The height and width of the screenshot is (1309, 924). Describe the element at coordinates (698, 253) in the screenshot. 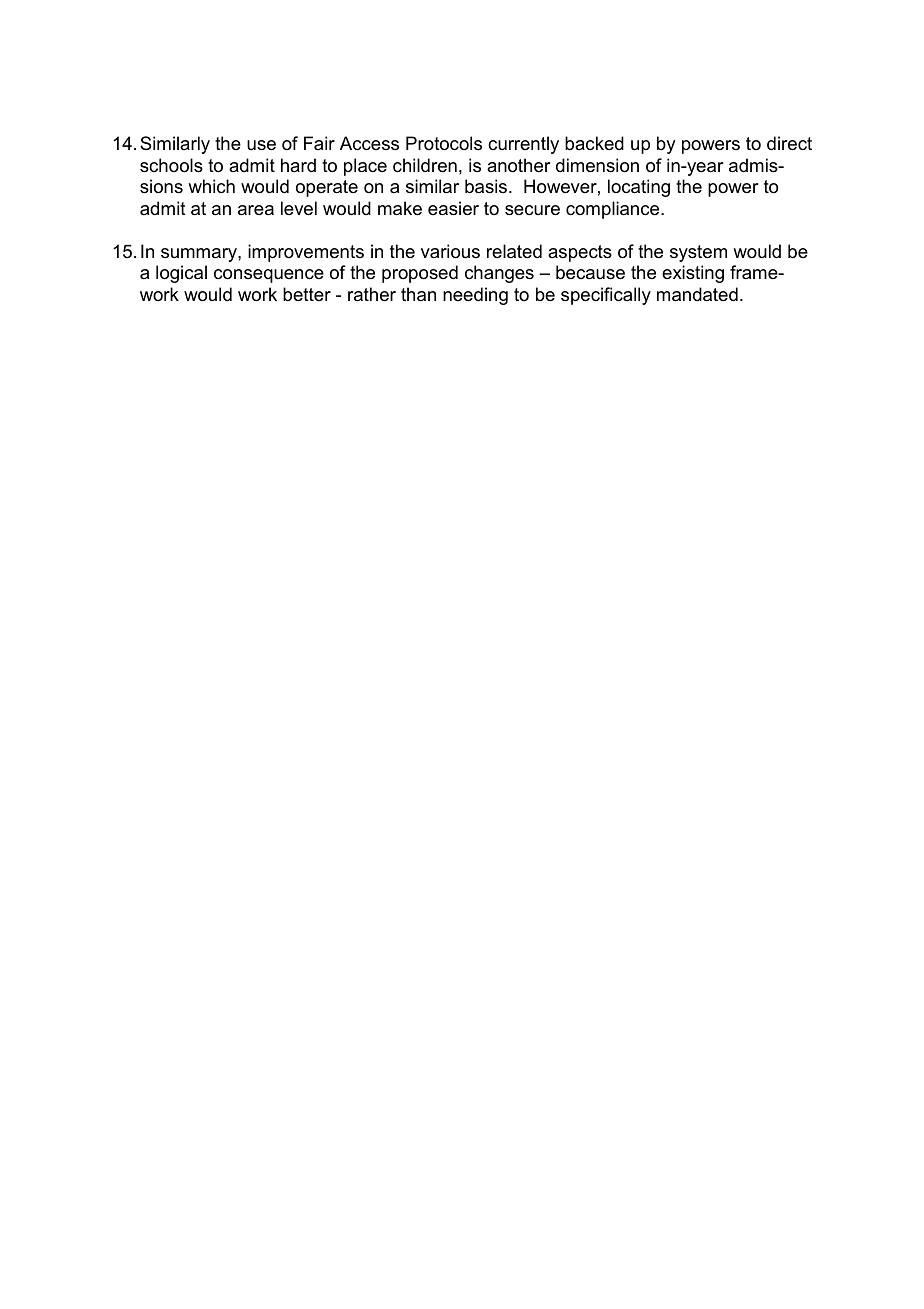

I see `system` at that location.
